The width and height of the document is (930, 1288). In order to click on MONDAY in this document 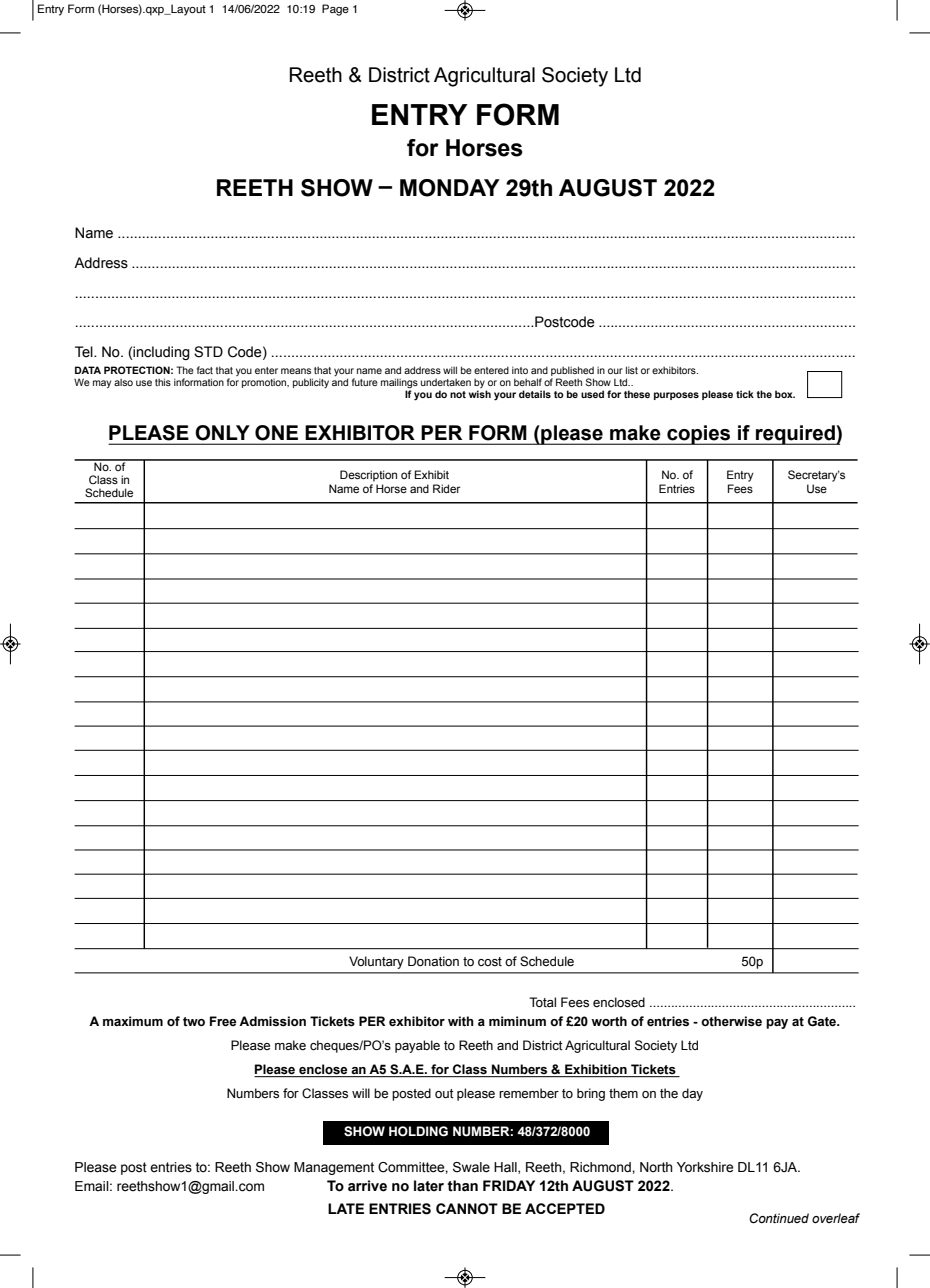, I will do `click(450, 188)`.
